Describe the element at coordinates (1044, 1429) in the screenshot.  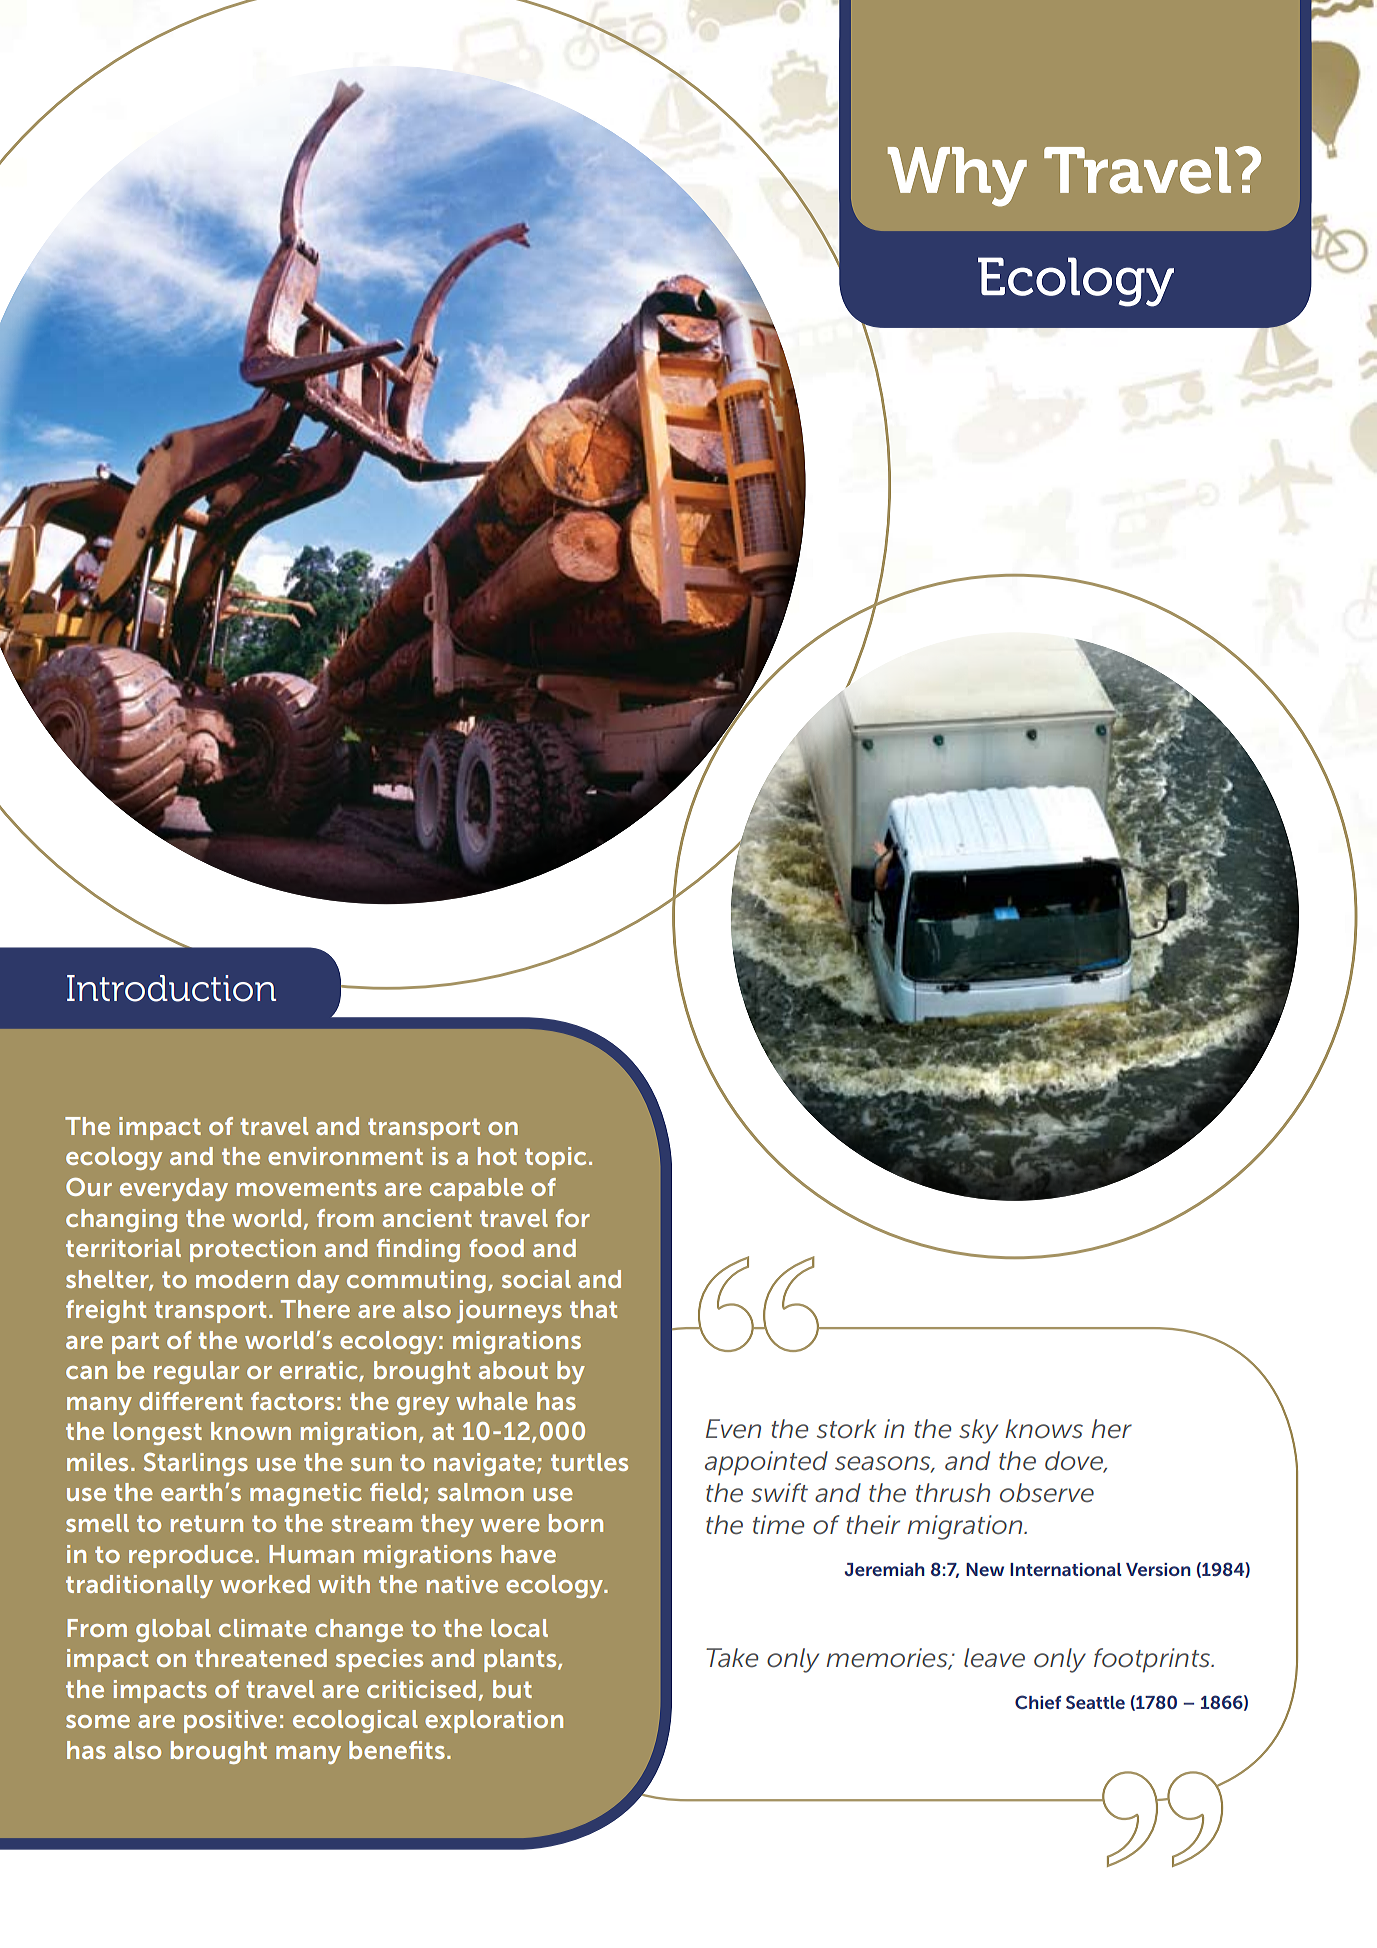
I see `knows` at that location.
